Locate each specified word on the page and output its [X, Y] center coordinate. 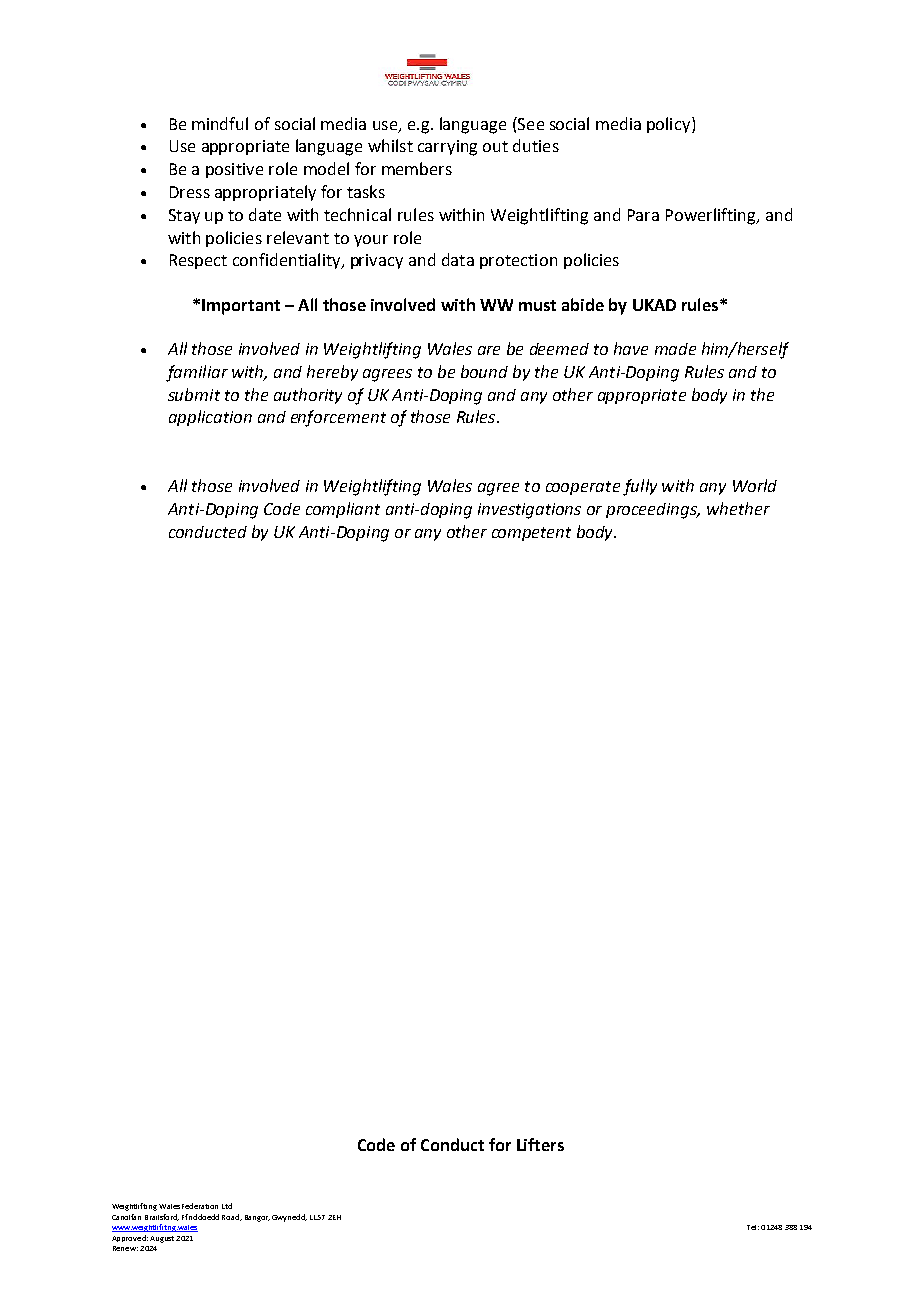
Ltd [227, 1206]
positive [234, 170]
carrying [447, 148]
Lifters [540, 1144]
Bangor [257, 1218]
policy [670, 125]
